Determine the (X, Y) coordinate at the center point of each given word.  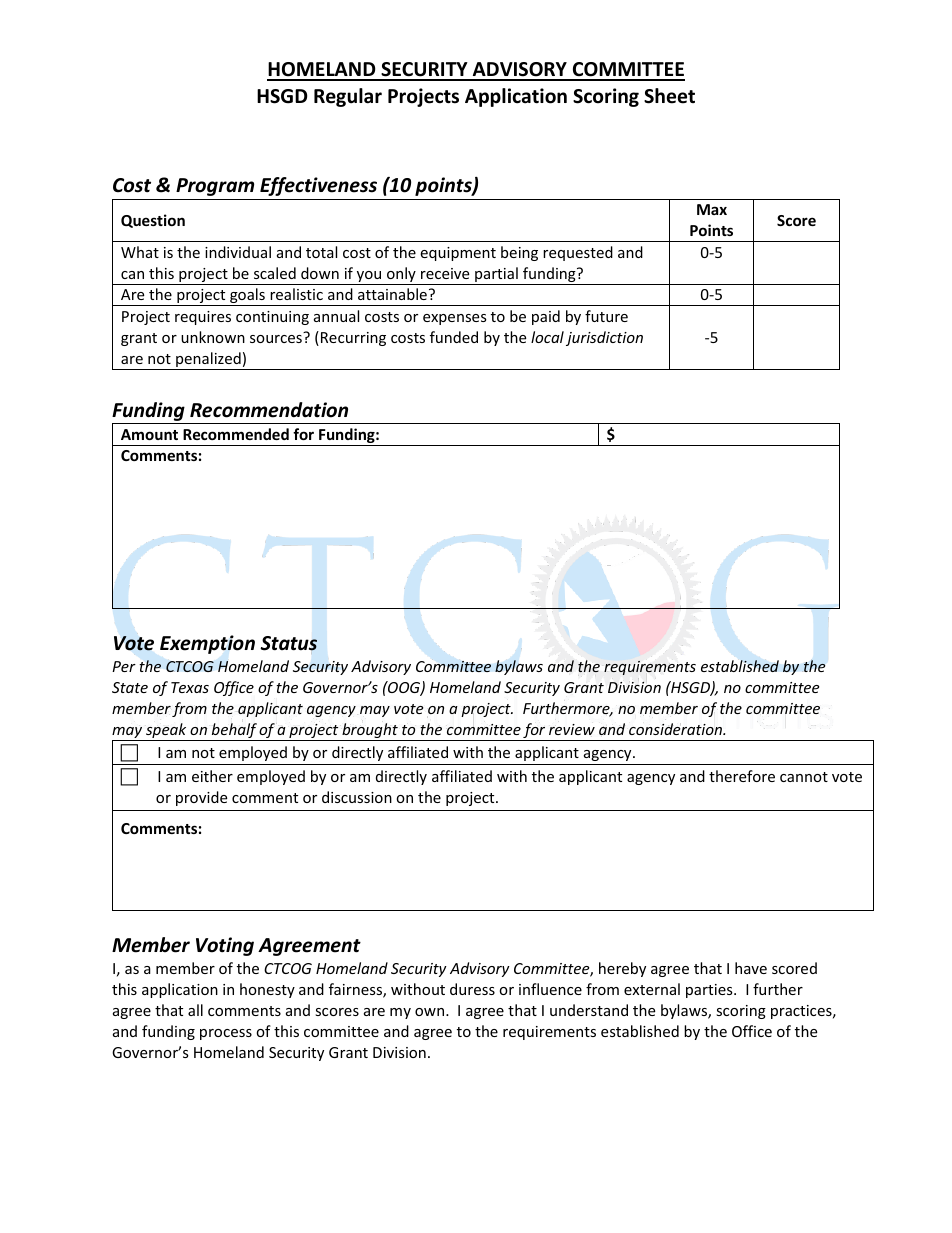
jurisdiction (604, 338)
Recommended (236, 434)
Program (215, 187)
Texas (190, 687)
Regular (348, 97)
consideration (677, 729)
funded (454, 337)
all (195, 1010)
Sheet (669, 96)
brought (370, 732)
